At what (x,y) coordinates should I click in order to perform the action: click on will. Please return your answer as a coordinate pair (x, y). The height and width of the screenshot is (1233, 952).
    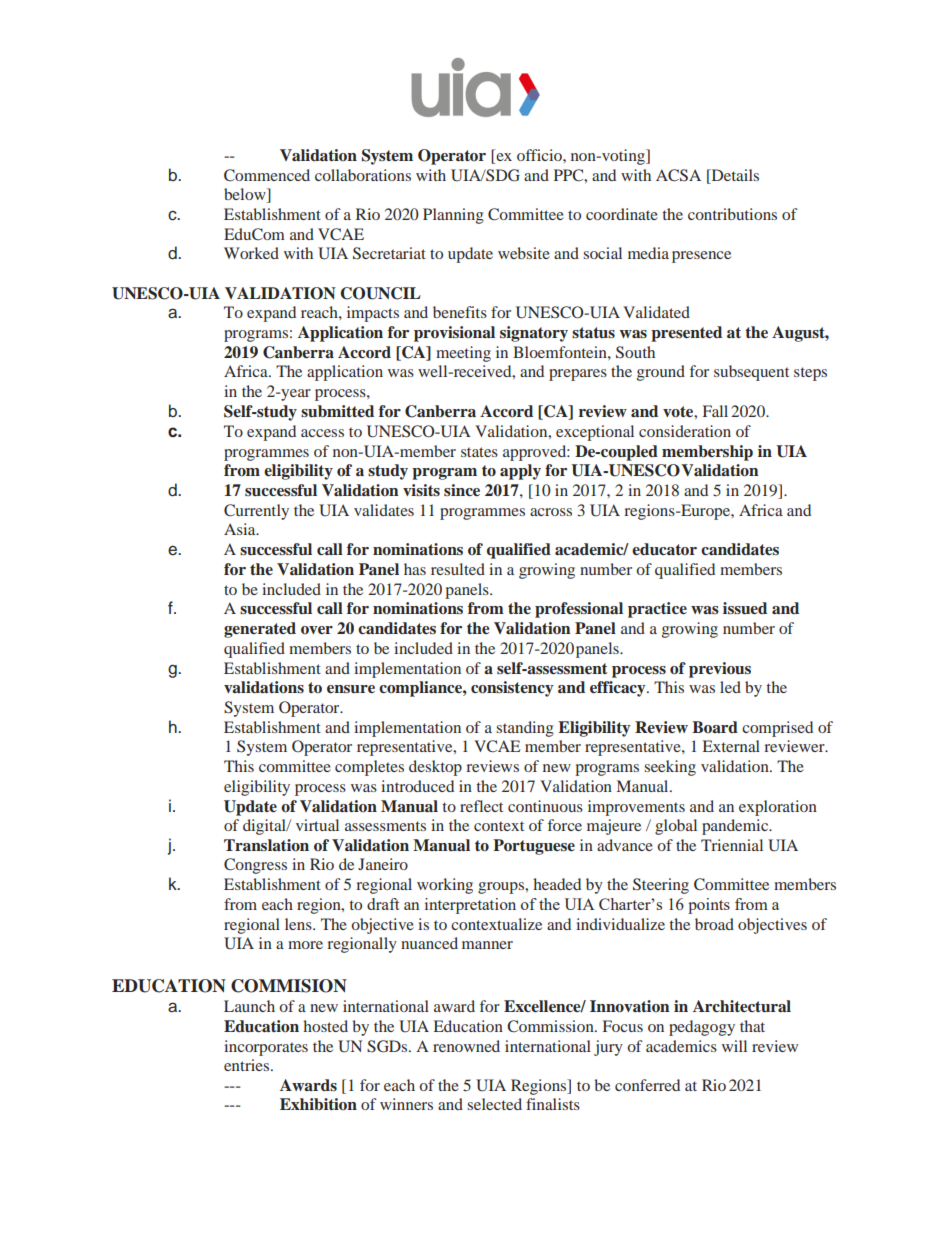
    Looking at the image, I should click on (734, 1046).
